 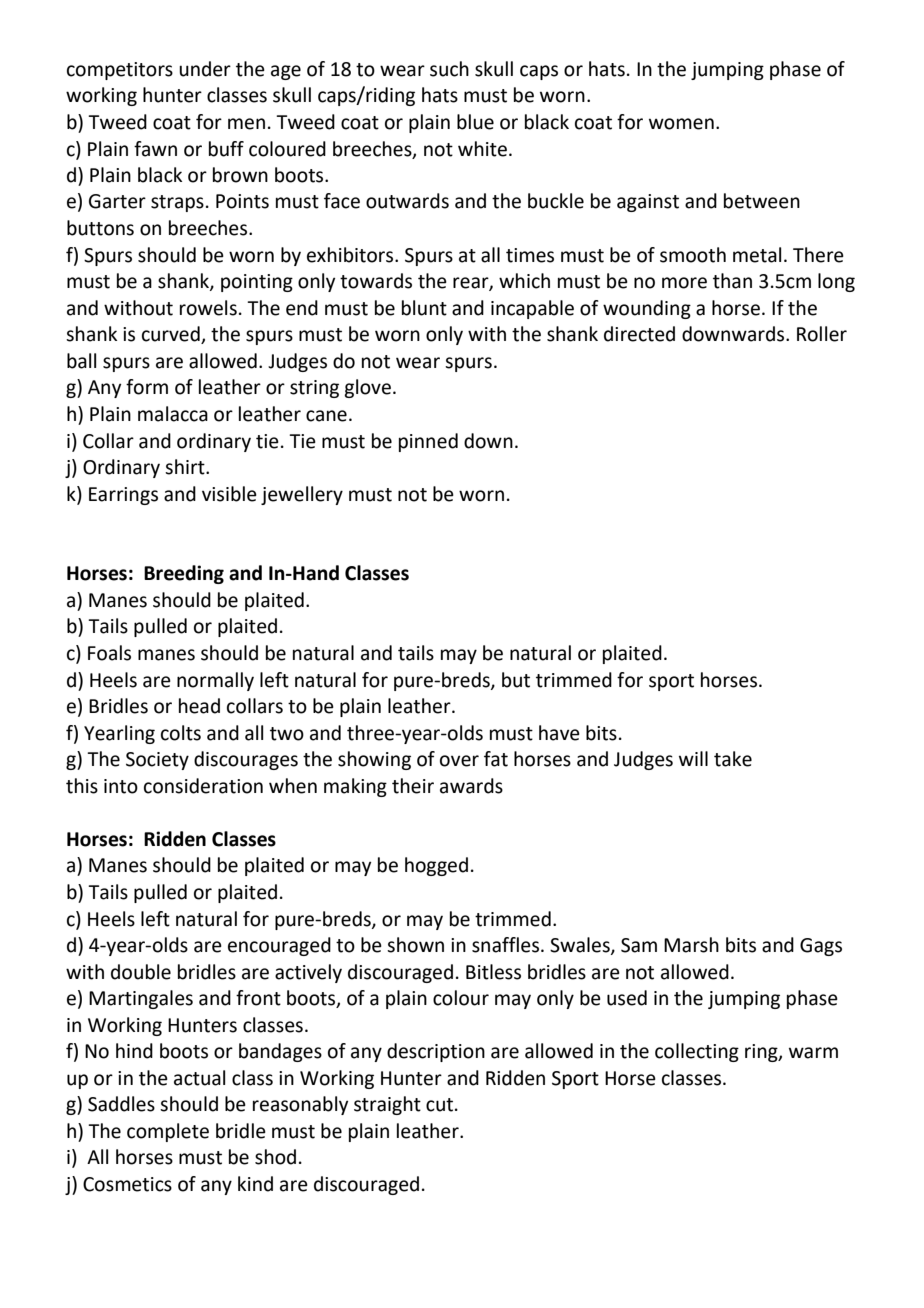 What do you see at coordinates (733, 759) in the screenshot?
I see `take` at bounding box center [733, 759].
